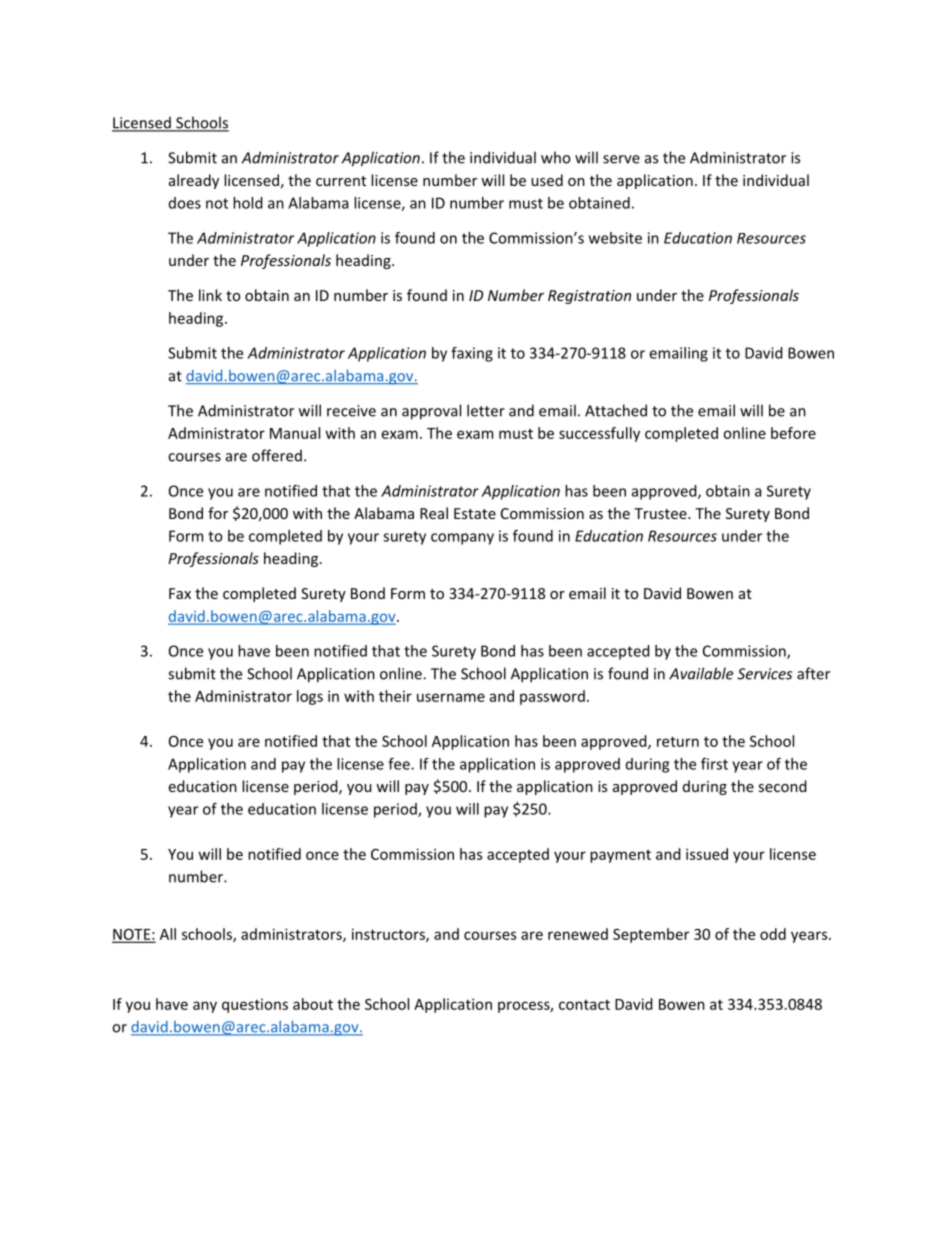  What do you see at coordinates (462, 539) in the document?
I see `company` at bounding box center [462, 539].
